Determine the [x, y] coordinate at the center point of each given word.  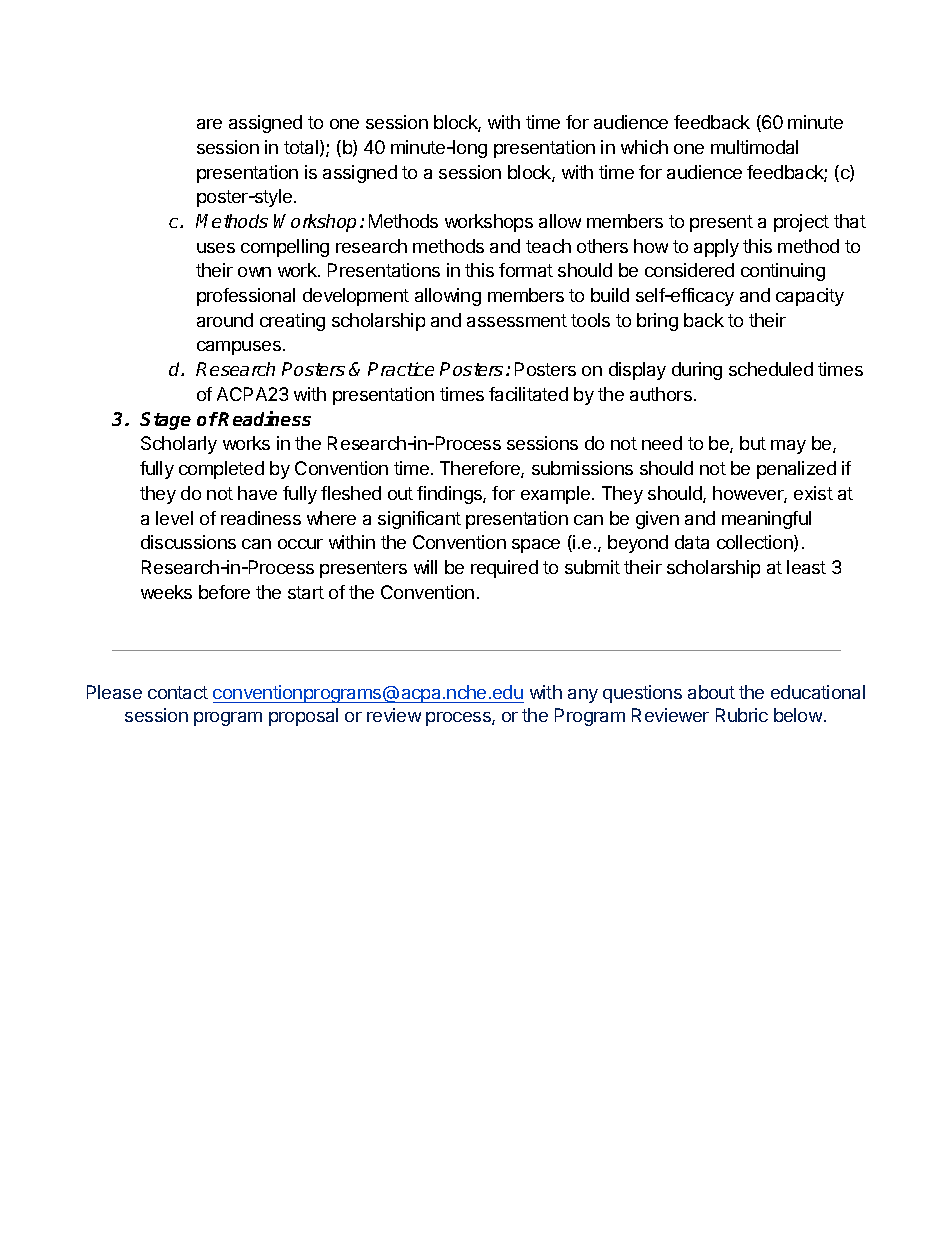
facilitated [528, 394]
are [209, 124]
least [806, 567]
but [753, 443]
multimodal [754, 147]
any [583, 696]
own [254, 272]
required [504, 569]
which [644, 147]
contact [178, 692]
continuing [783, 272]
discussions [188, 542]
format [526, 270]
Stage [165, 421]
